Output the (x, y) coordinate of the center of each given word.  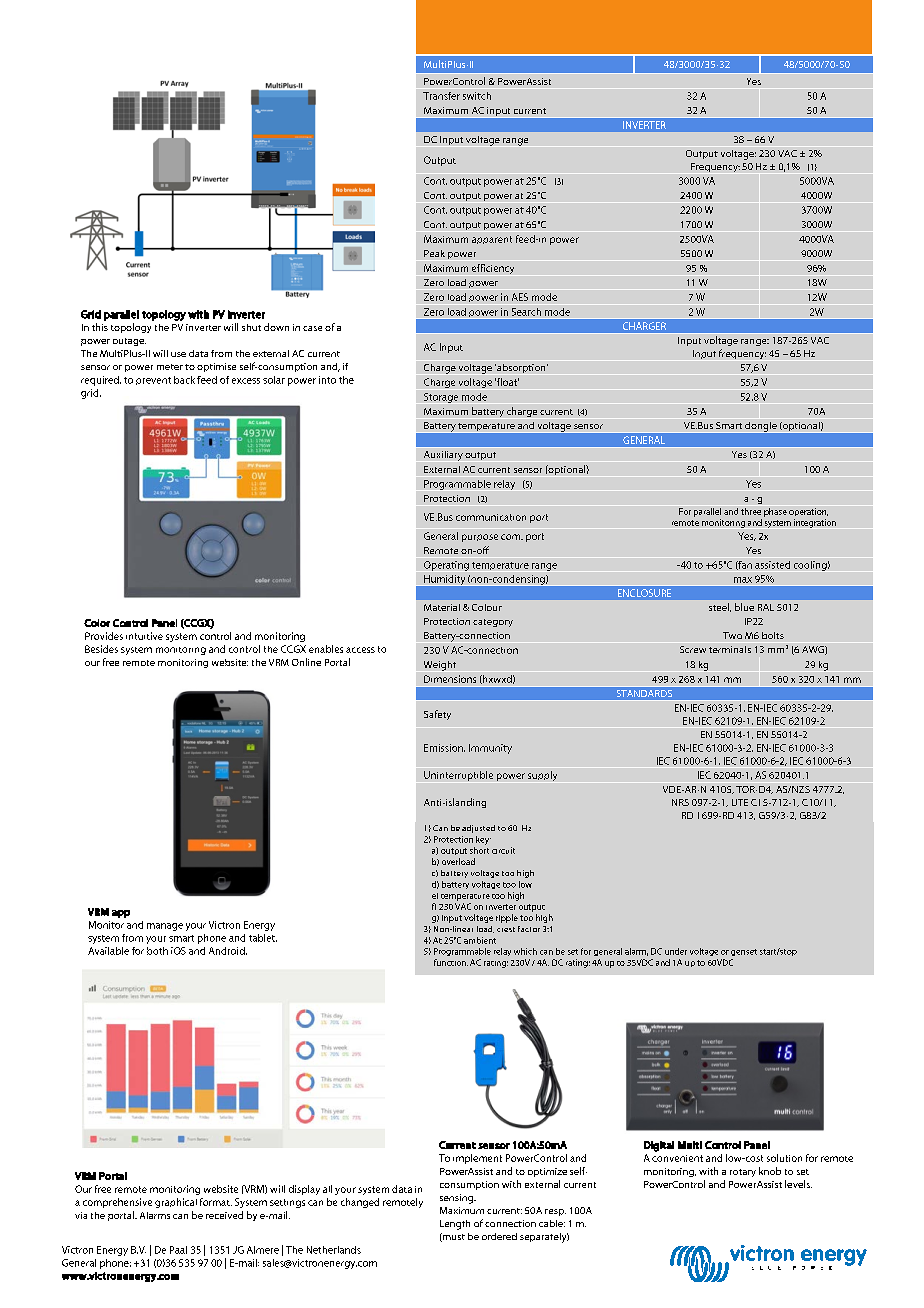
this (100, 327)
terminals (730, 649)
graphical (176, 1203)
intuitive (144, 636)
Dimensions (450, 679)
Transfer (441, 96)
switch (477, 96)
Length (455, 1225)
